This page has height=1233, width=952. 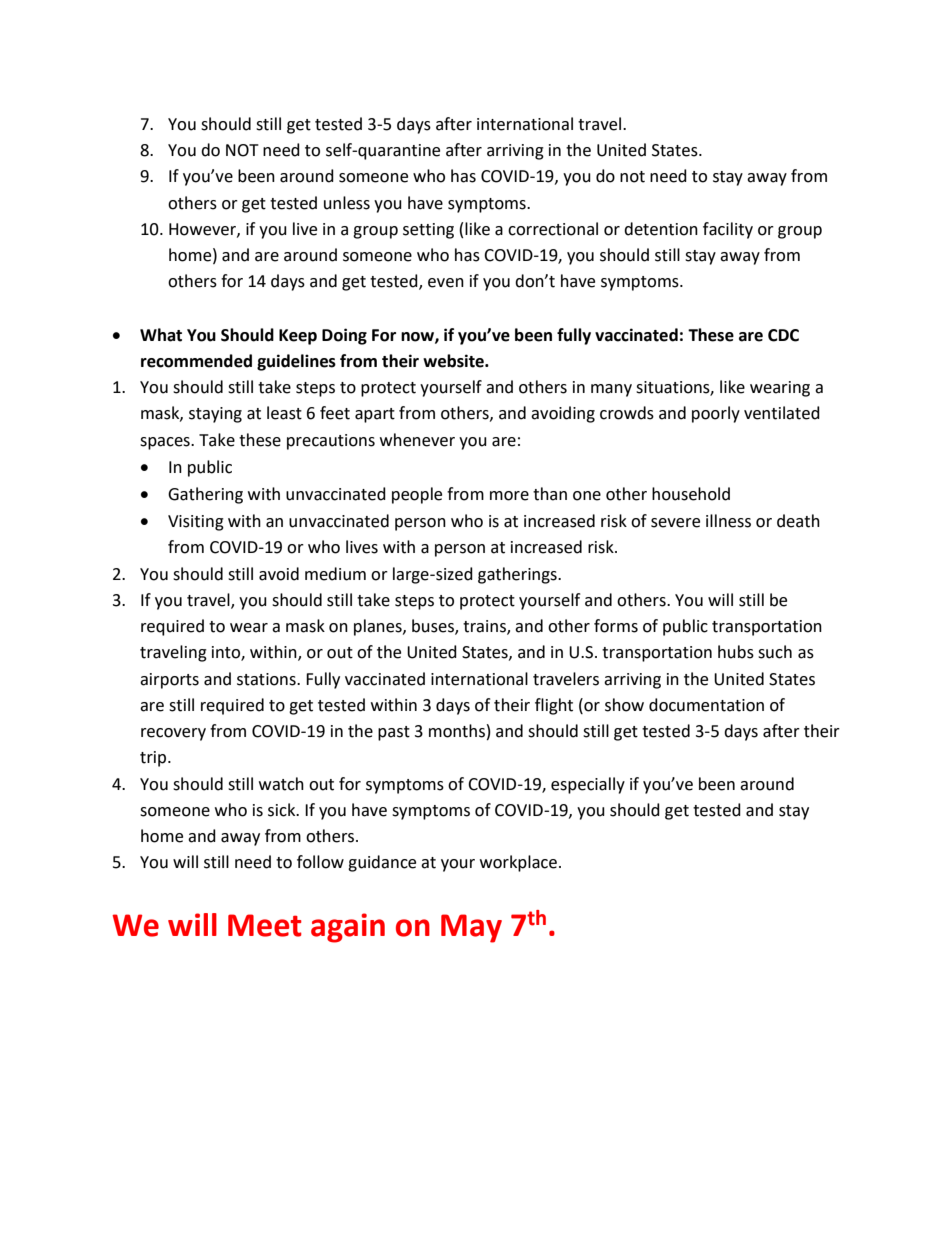 What do you see at coordinates (347, 203) in the page?
I see `unless` at bounding box center [347, 203].
